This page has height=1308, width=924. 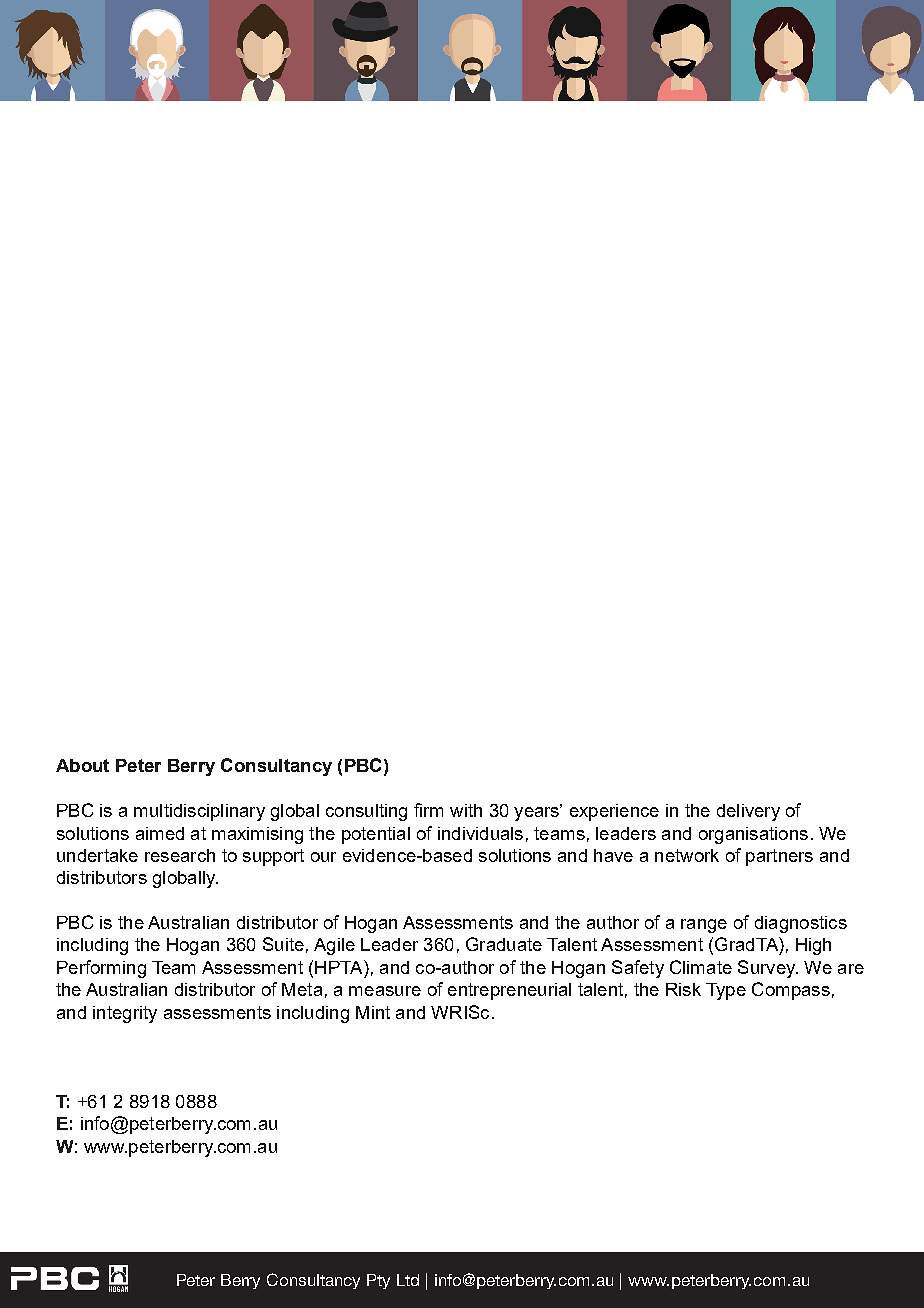 What do you see at coordinates (125, 1014) in the page?
I see `integrity` at bounding box center [125, 1014].
